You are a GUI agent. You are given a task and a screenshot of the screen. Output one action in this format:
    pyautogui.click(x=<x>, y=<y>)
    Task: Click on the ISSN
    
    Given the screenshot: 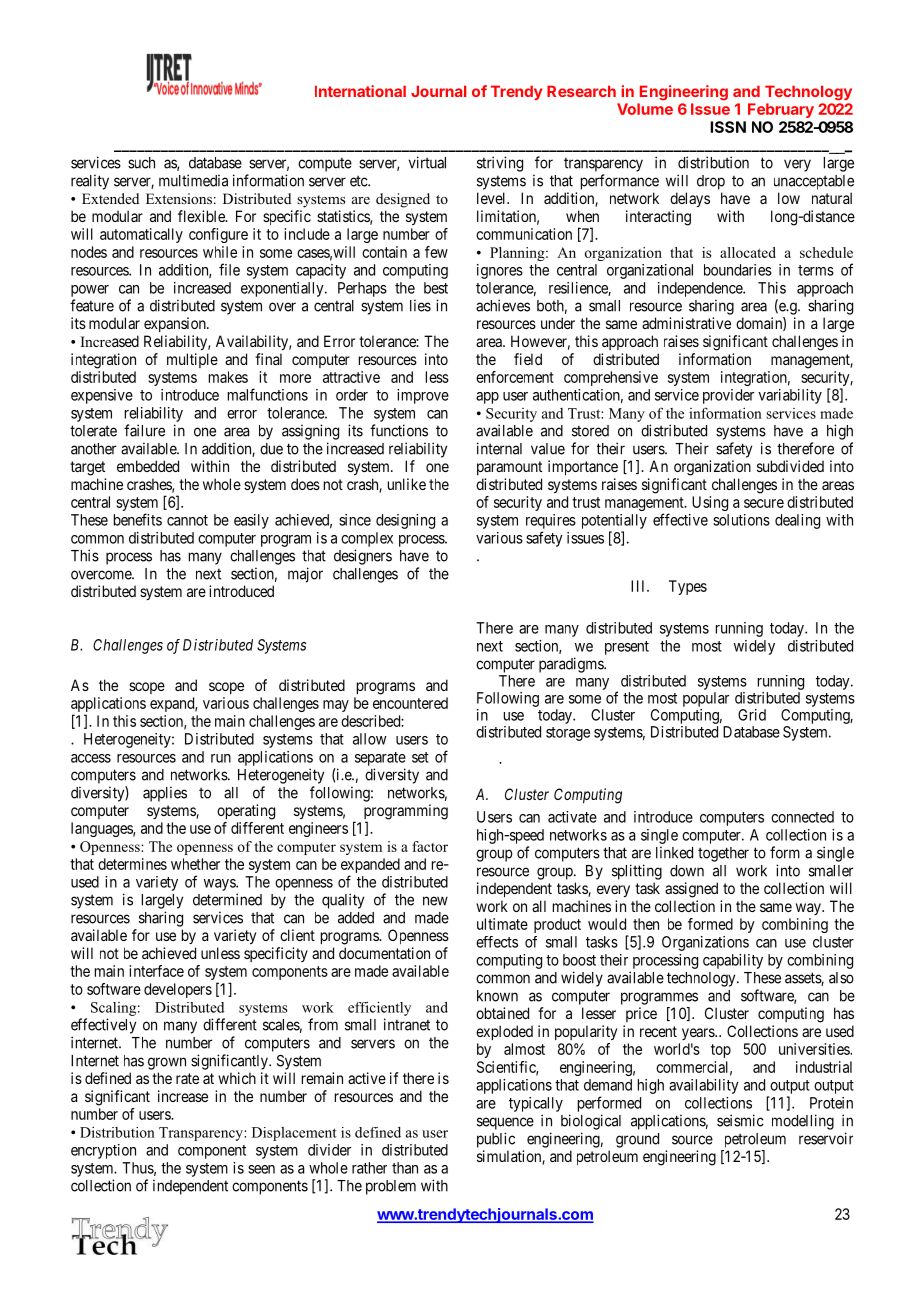 What is the action you would take?
    pyautogui.click(x=728, y=127)
